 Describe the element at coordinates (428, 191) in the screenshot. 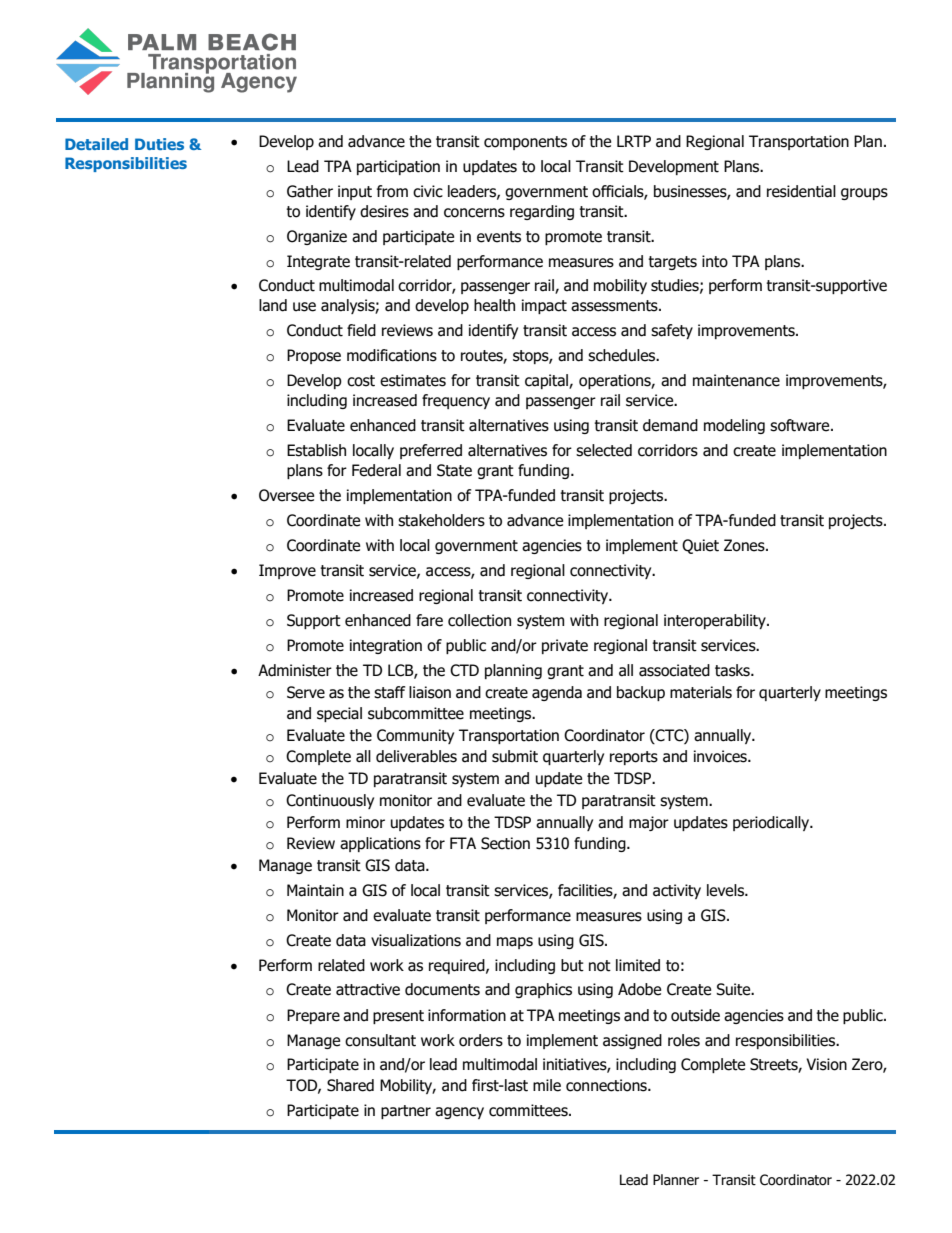

I see `civic` at that location.
